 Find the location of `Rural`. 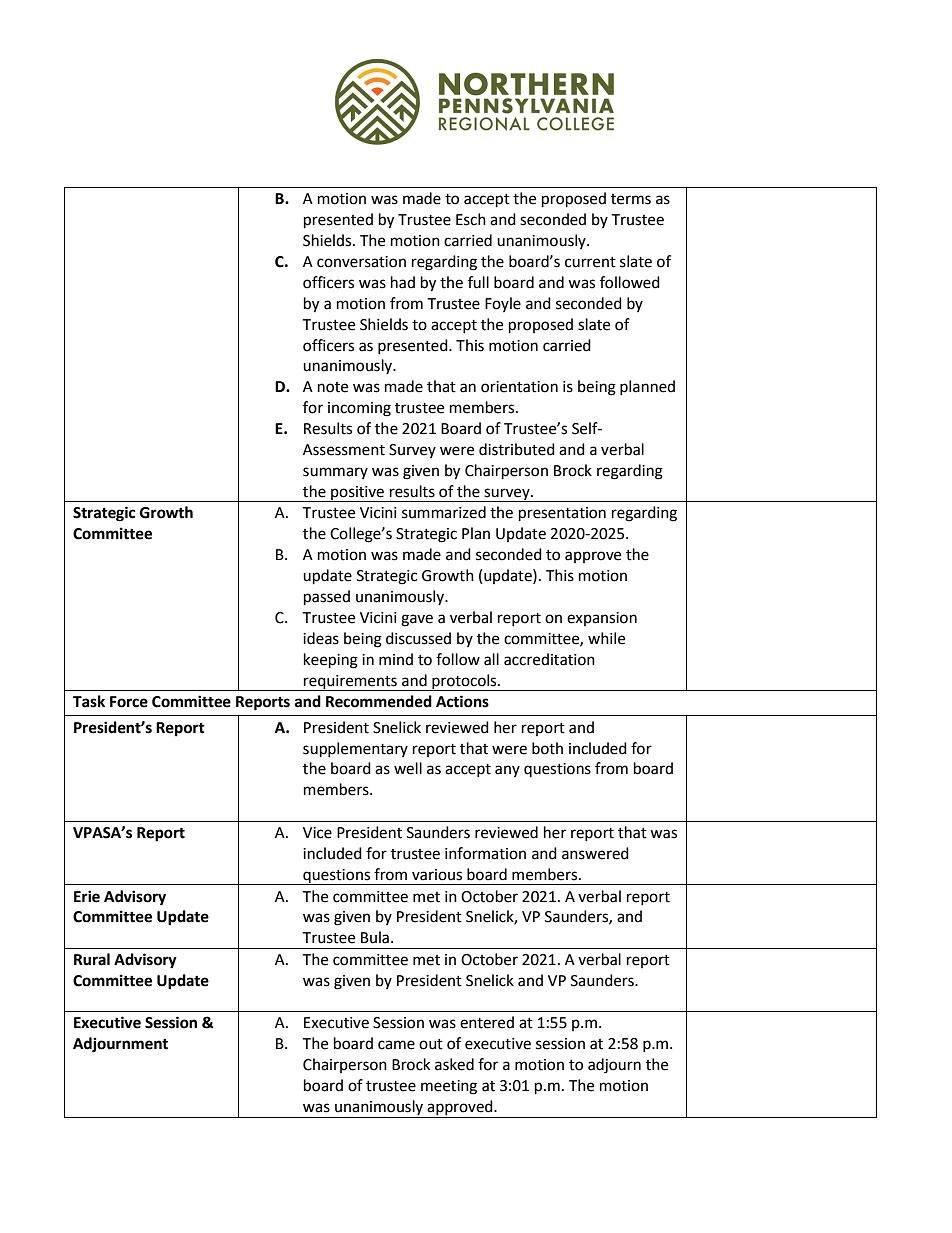

Rural is located at coordinates (92, 959).
